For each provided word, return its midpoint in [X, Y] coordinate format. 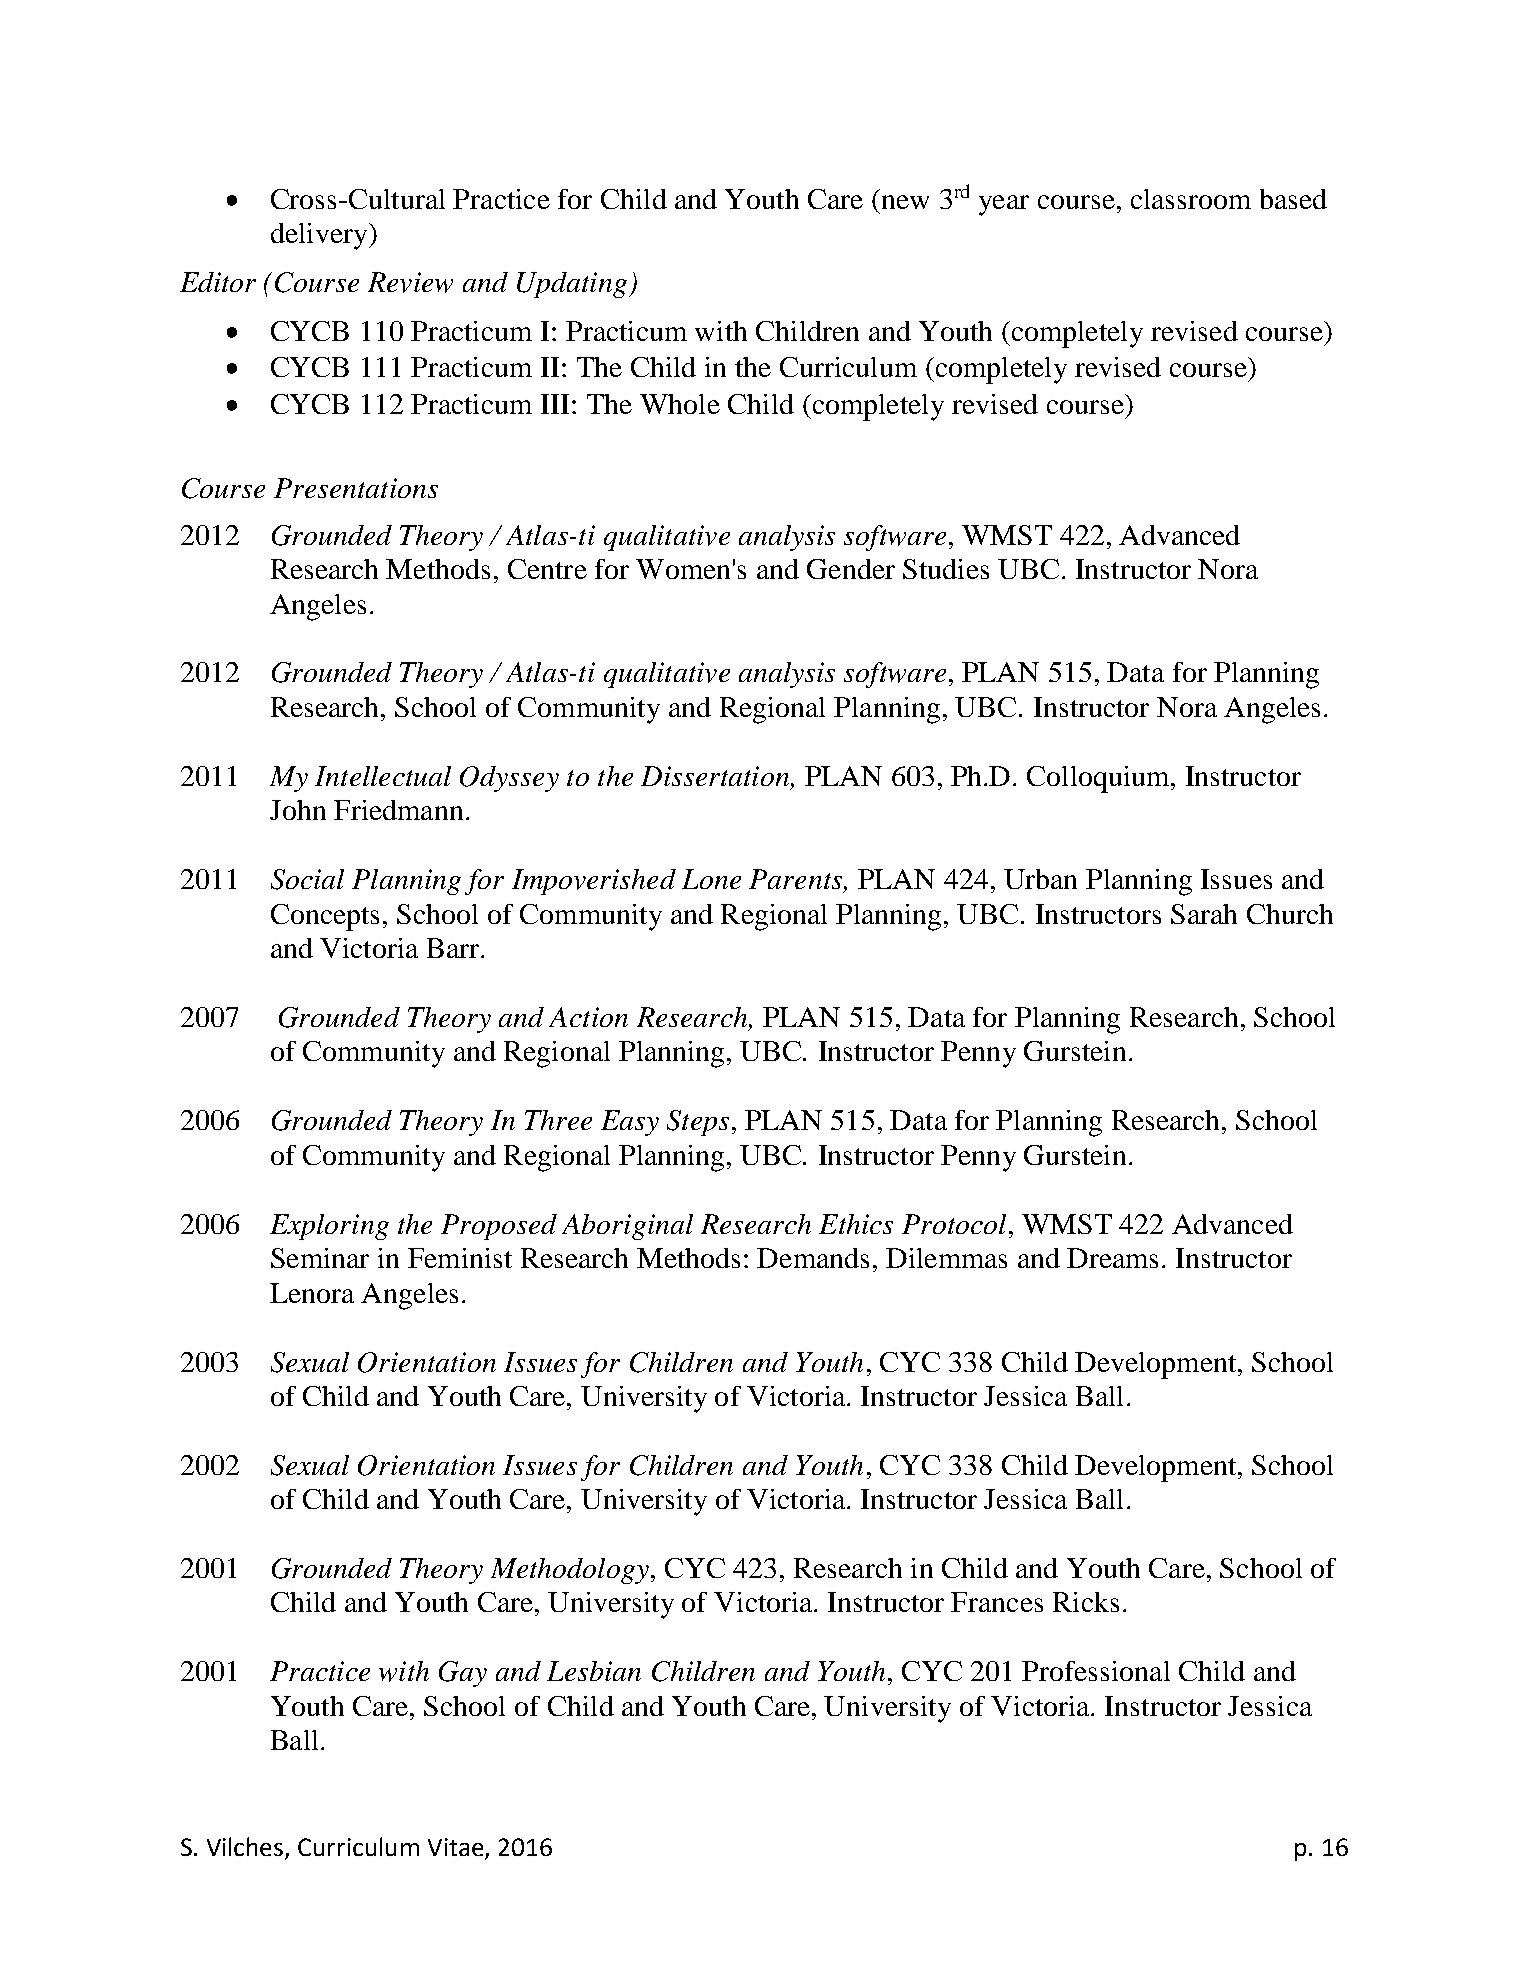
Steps [698, 1123]
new [905, 202]
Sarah [1204, 914]
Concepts [325, 917]
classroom [1191, 199]
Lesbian [594, 1671]
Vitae [455, 1847]
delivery [320, 236]
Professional [1096, 1671]
